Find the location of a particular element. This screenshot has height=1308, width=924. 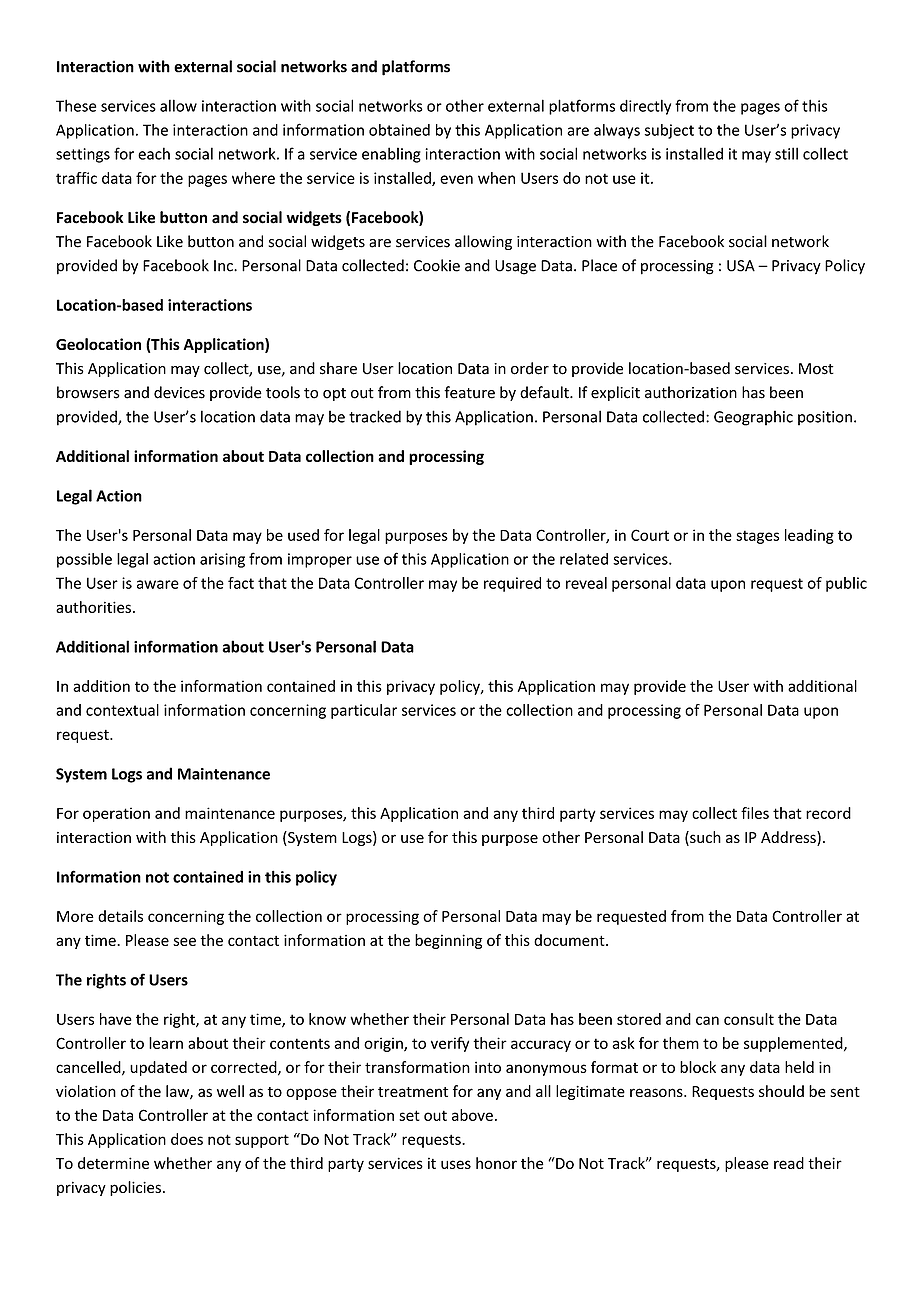

still is located at coordinates (786, 153).
